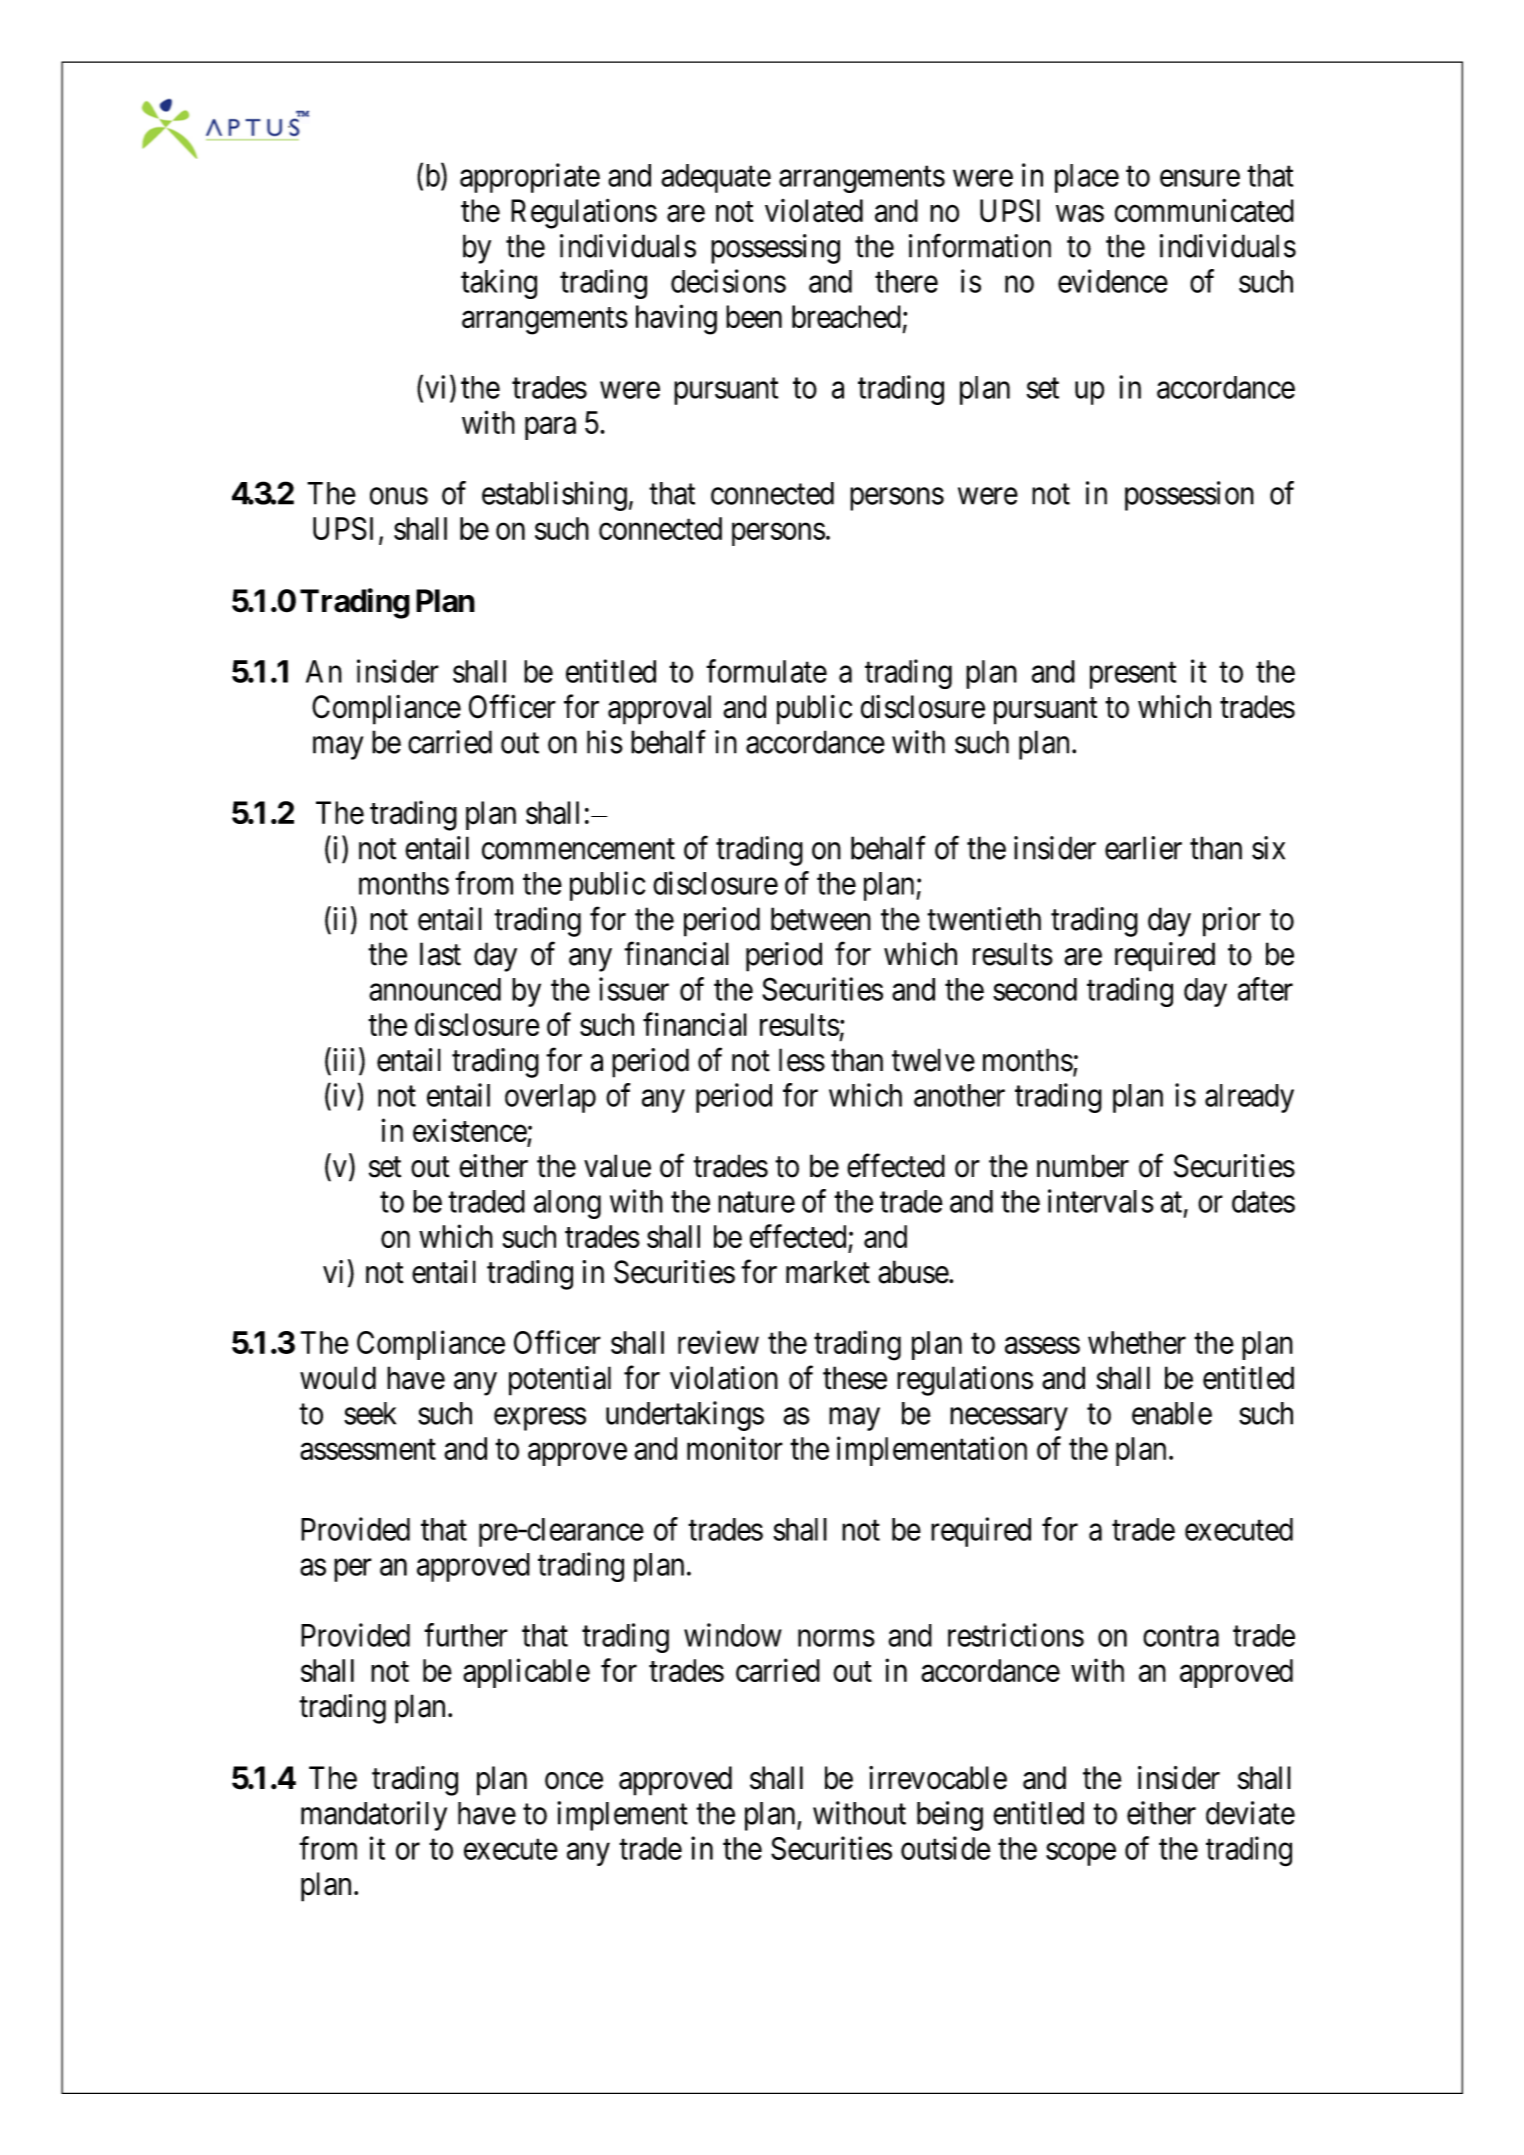  What do you see at coordinates (440, 954) in the page?
I see `last` at bounding box center [440, 954].
